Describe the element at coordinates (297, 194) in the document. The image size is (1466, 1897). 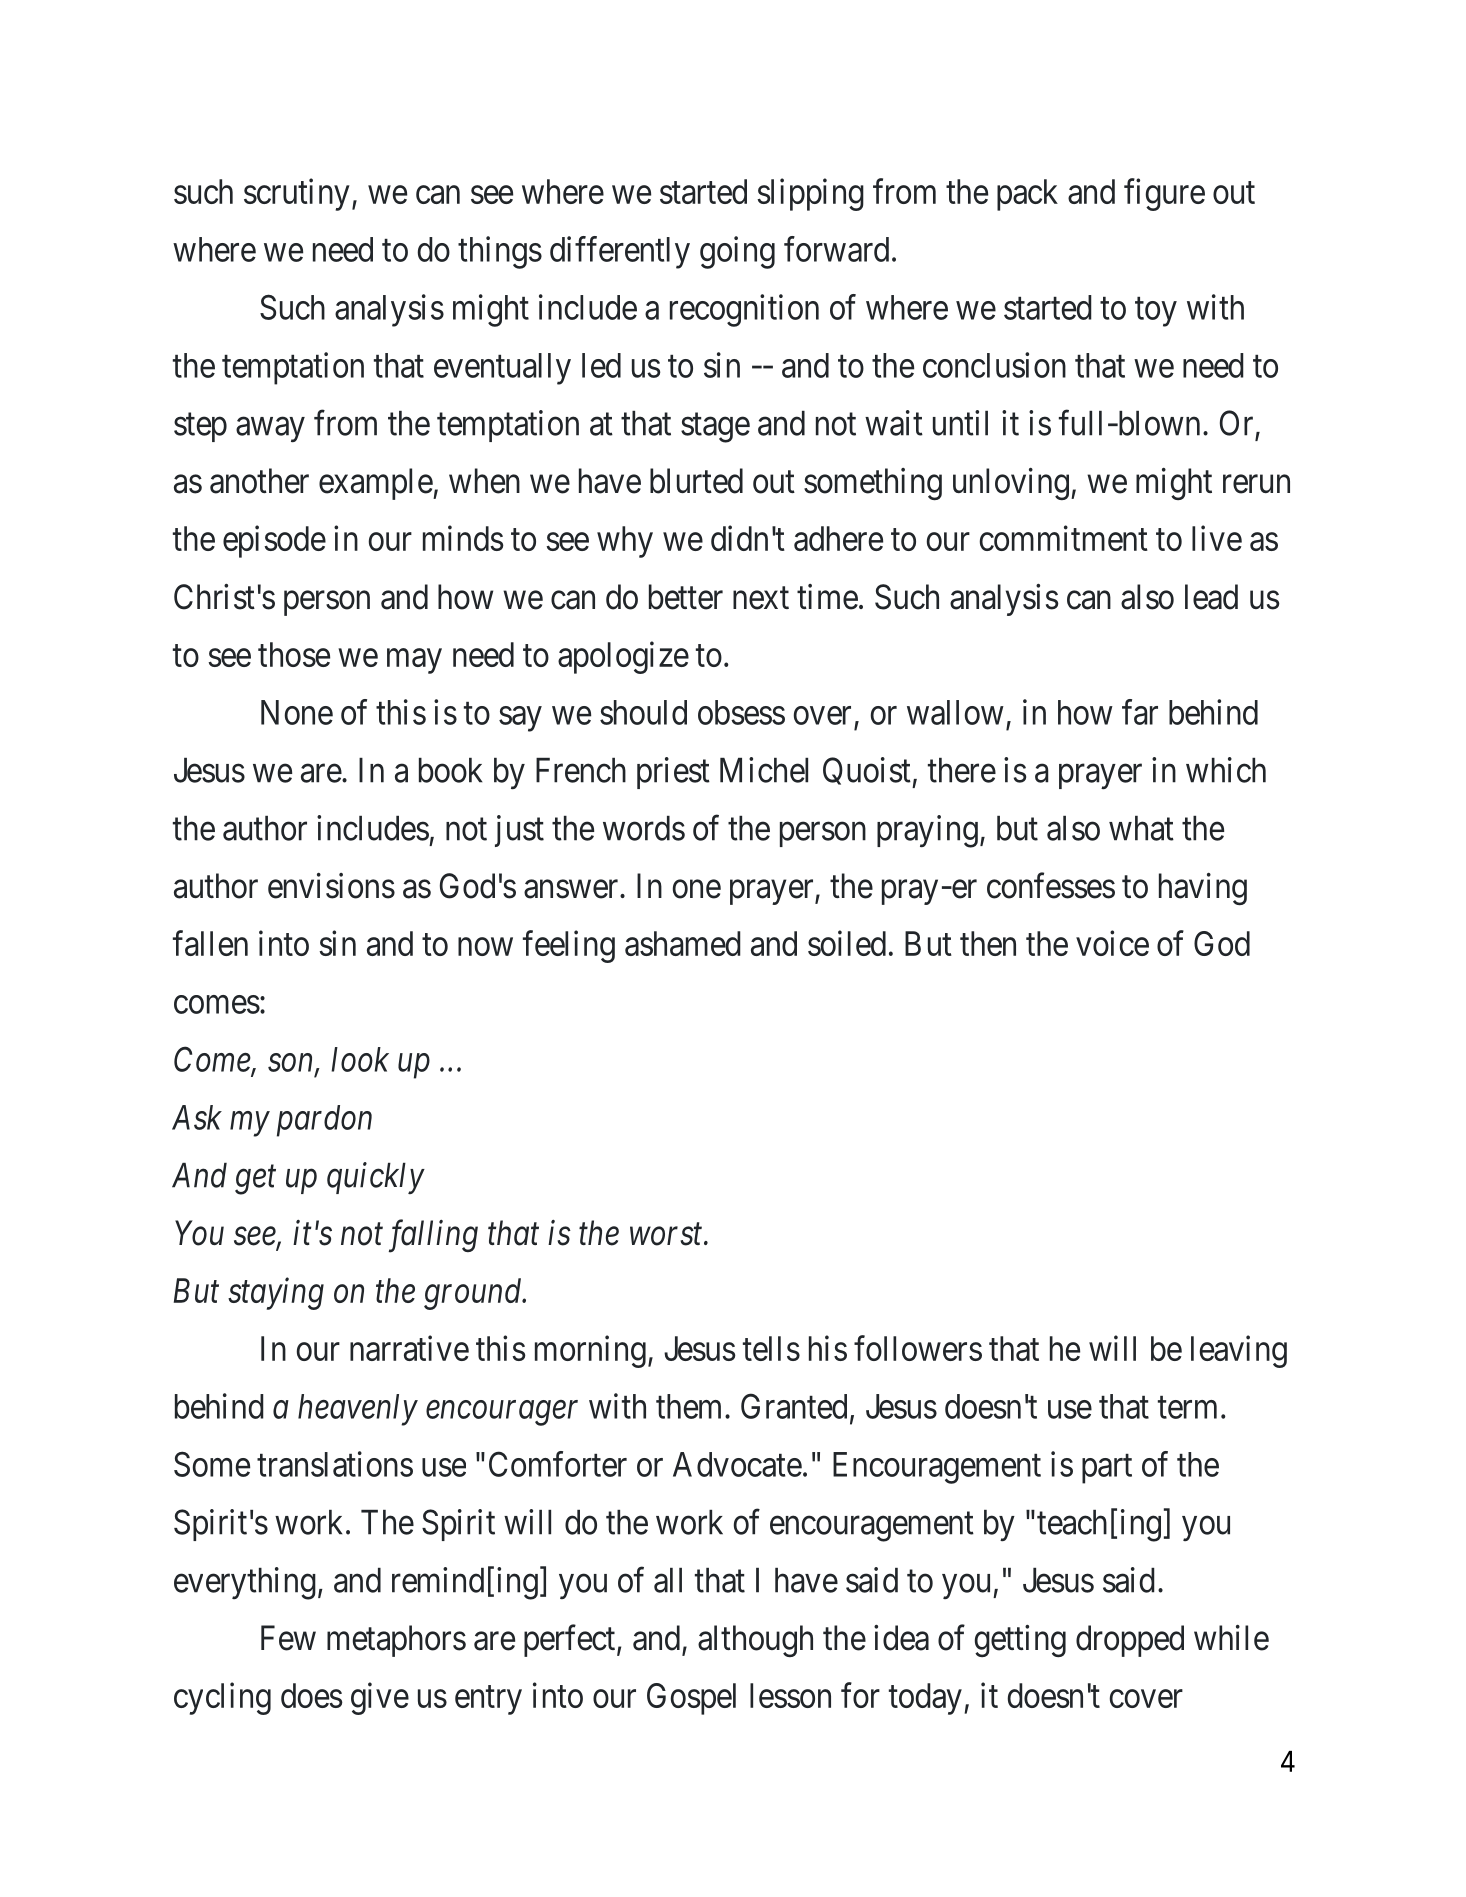
I see `scrutiny` at that location.
